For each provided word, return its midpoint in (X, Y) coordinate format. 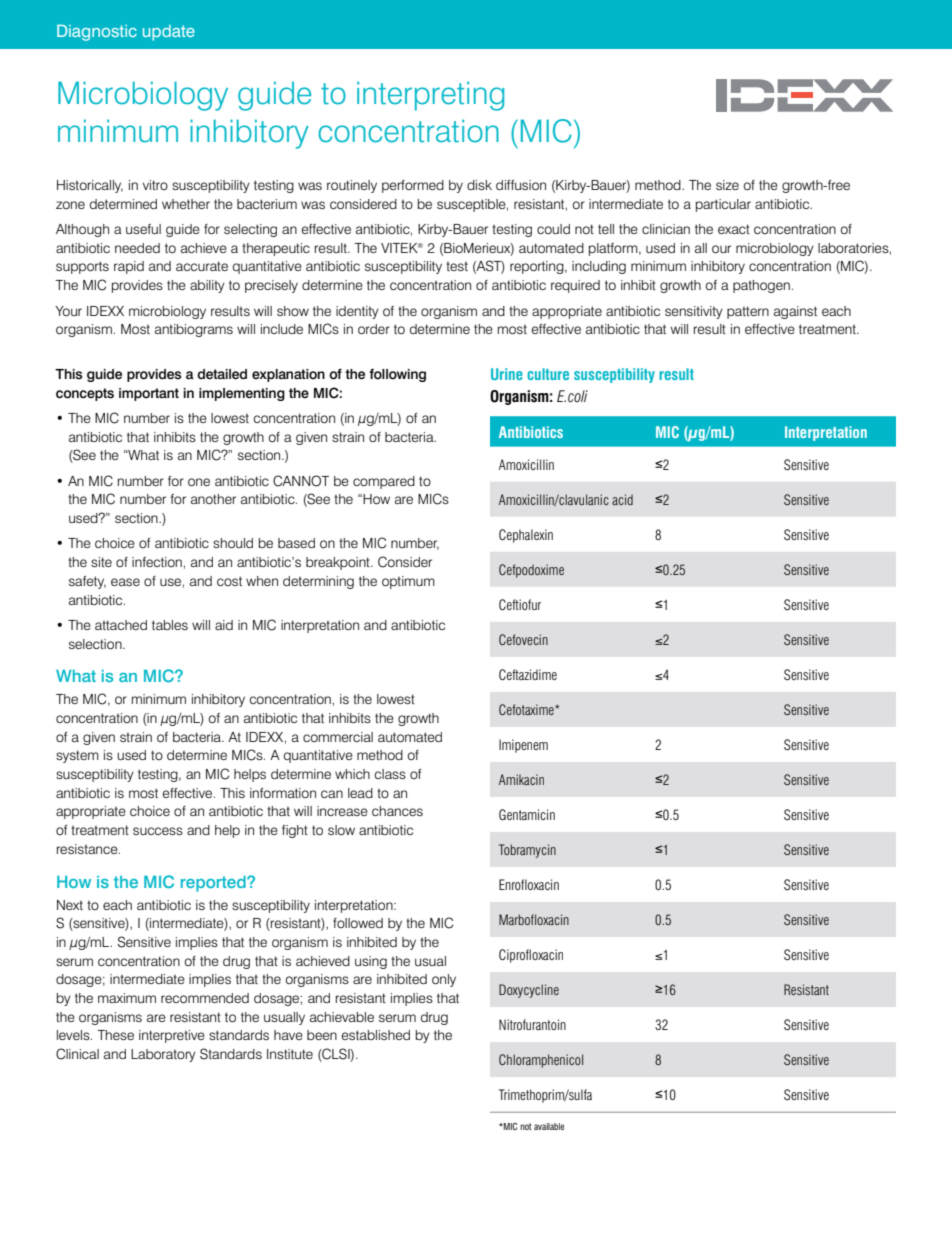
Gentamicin (527, 814)
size (727, 185)
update (169, 33)
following (397, 375)
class (390, 774)
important (149, 394)
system (77, 756)
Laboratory (163, 1055)
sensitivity (694, 312)
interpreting (430, 96)
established (375, 1035)
